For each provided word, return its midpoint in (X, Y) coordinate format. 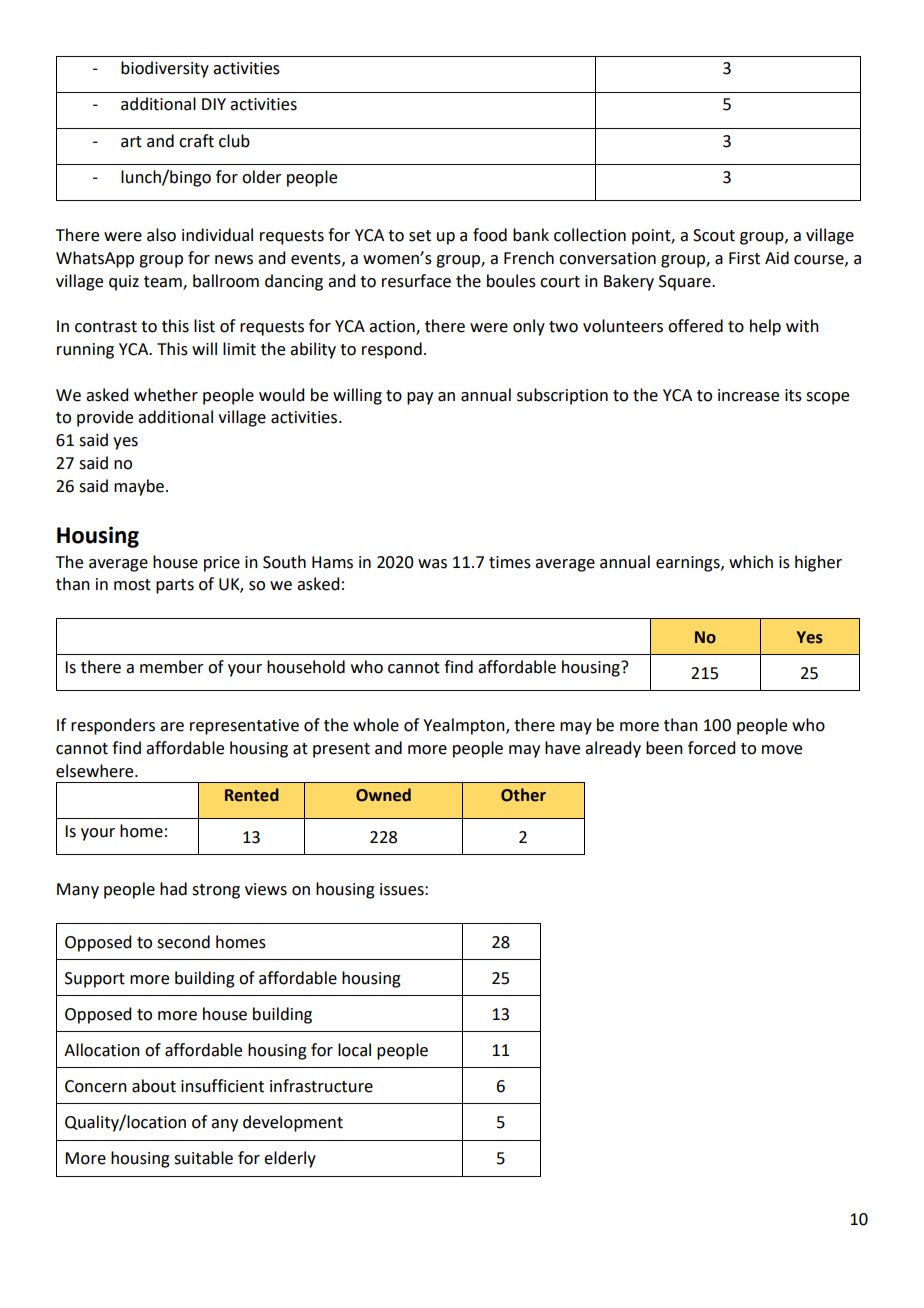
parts (175, 586)
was (432, 564)
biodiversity (165, 69)
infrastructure (321, 1086)
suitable (203, 1158)
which (751, 562)
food (490, 235)
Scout (714, 235)
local (354, 1050)
